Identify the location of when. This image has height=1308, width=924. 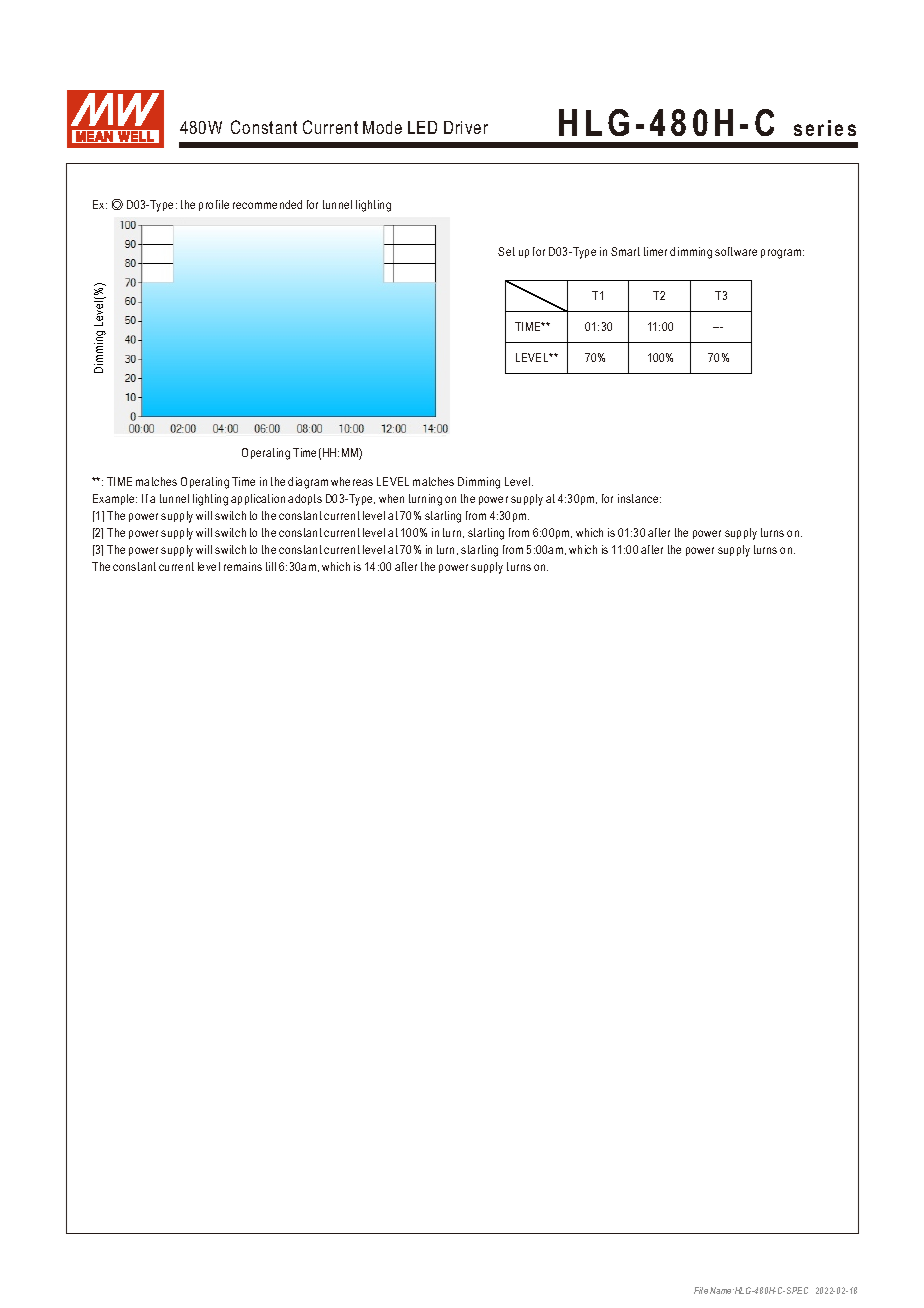
(391, 498).
